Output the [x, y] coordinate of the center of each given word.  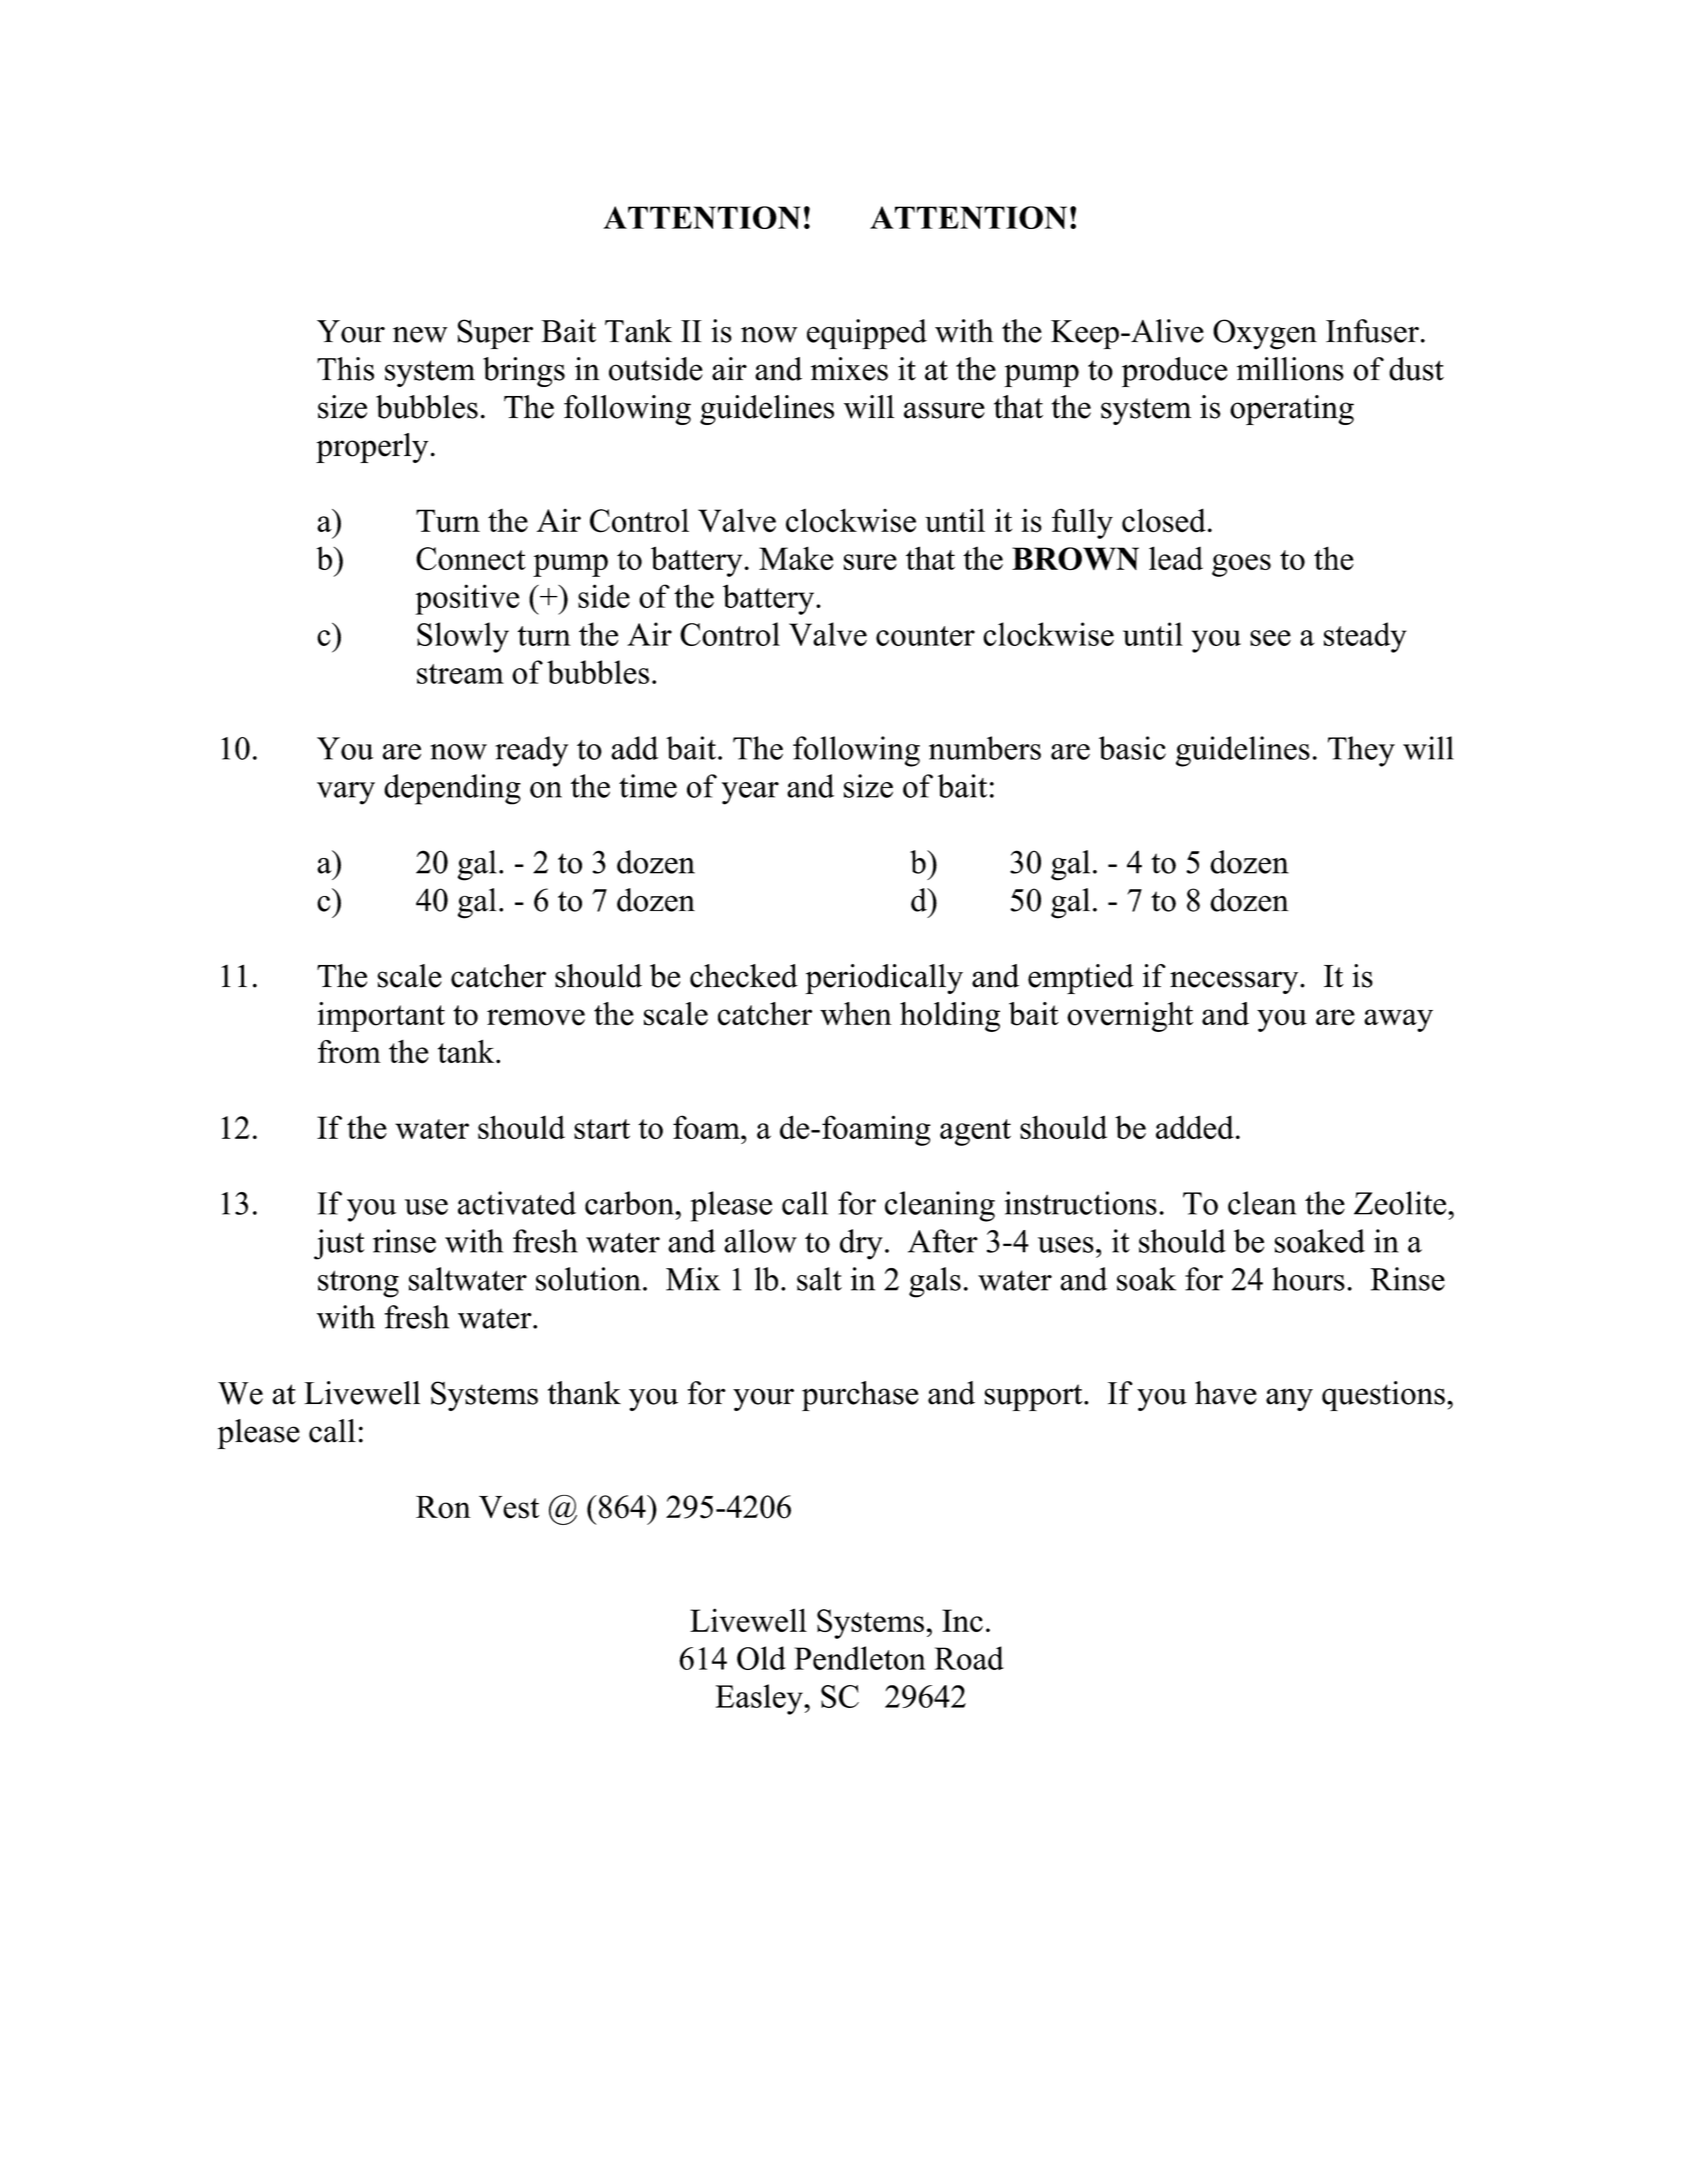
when [856, 1014]
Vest [509, 1507]
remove [536, 1017]
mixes [849, 369]
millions [1290, 369]
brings [524, 372]
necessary [1235, 982]
